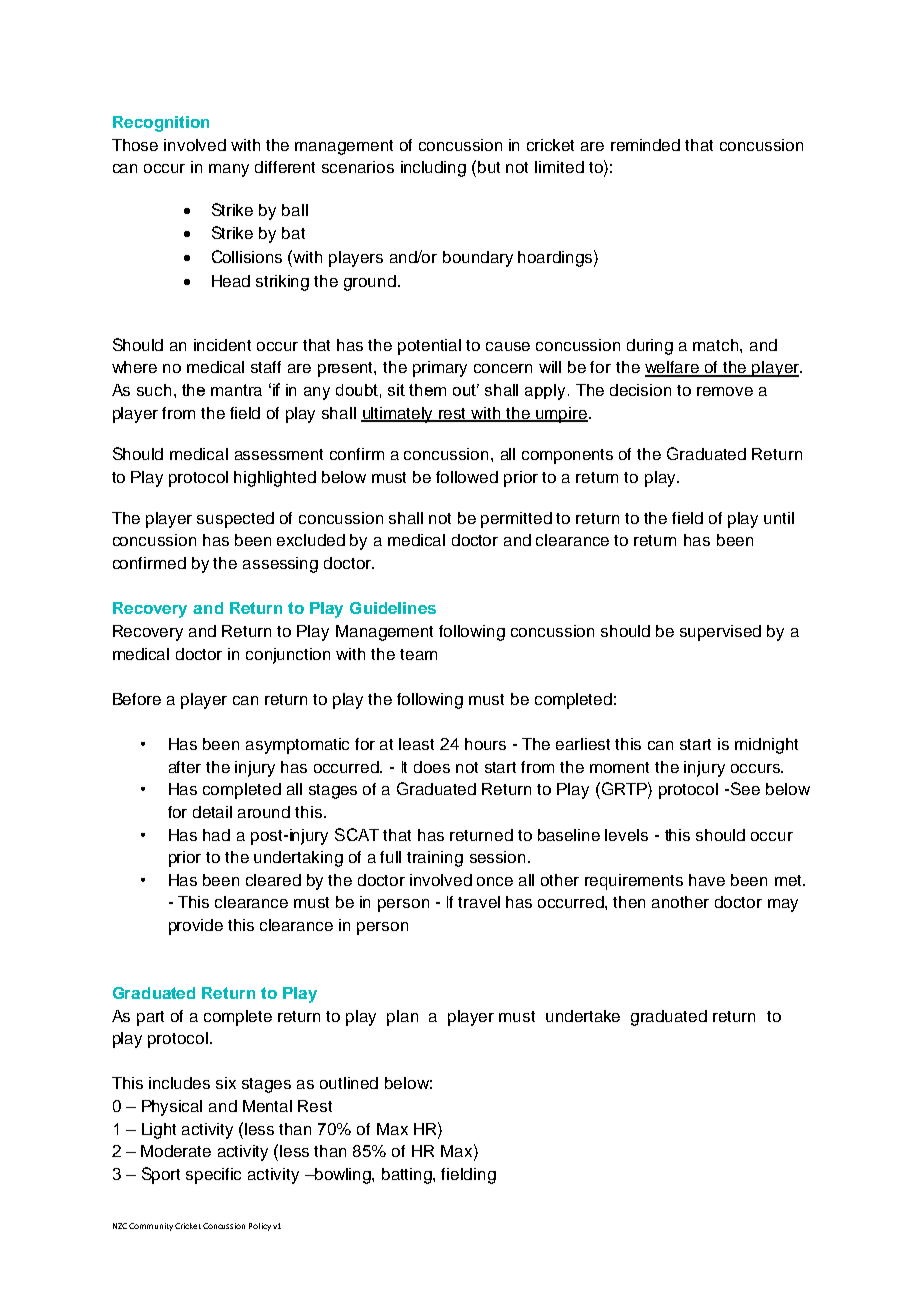 The width and height of the image is (924, 1309). Describe the element at coordinates (467, 477) in the image. I see `followed` at that location.
